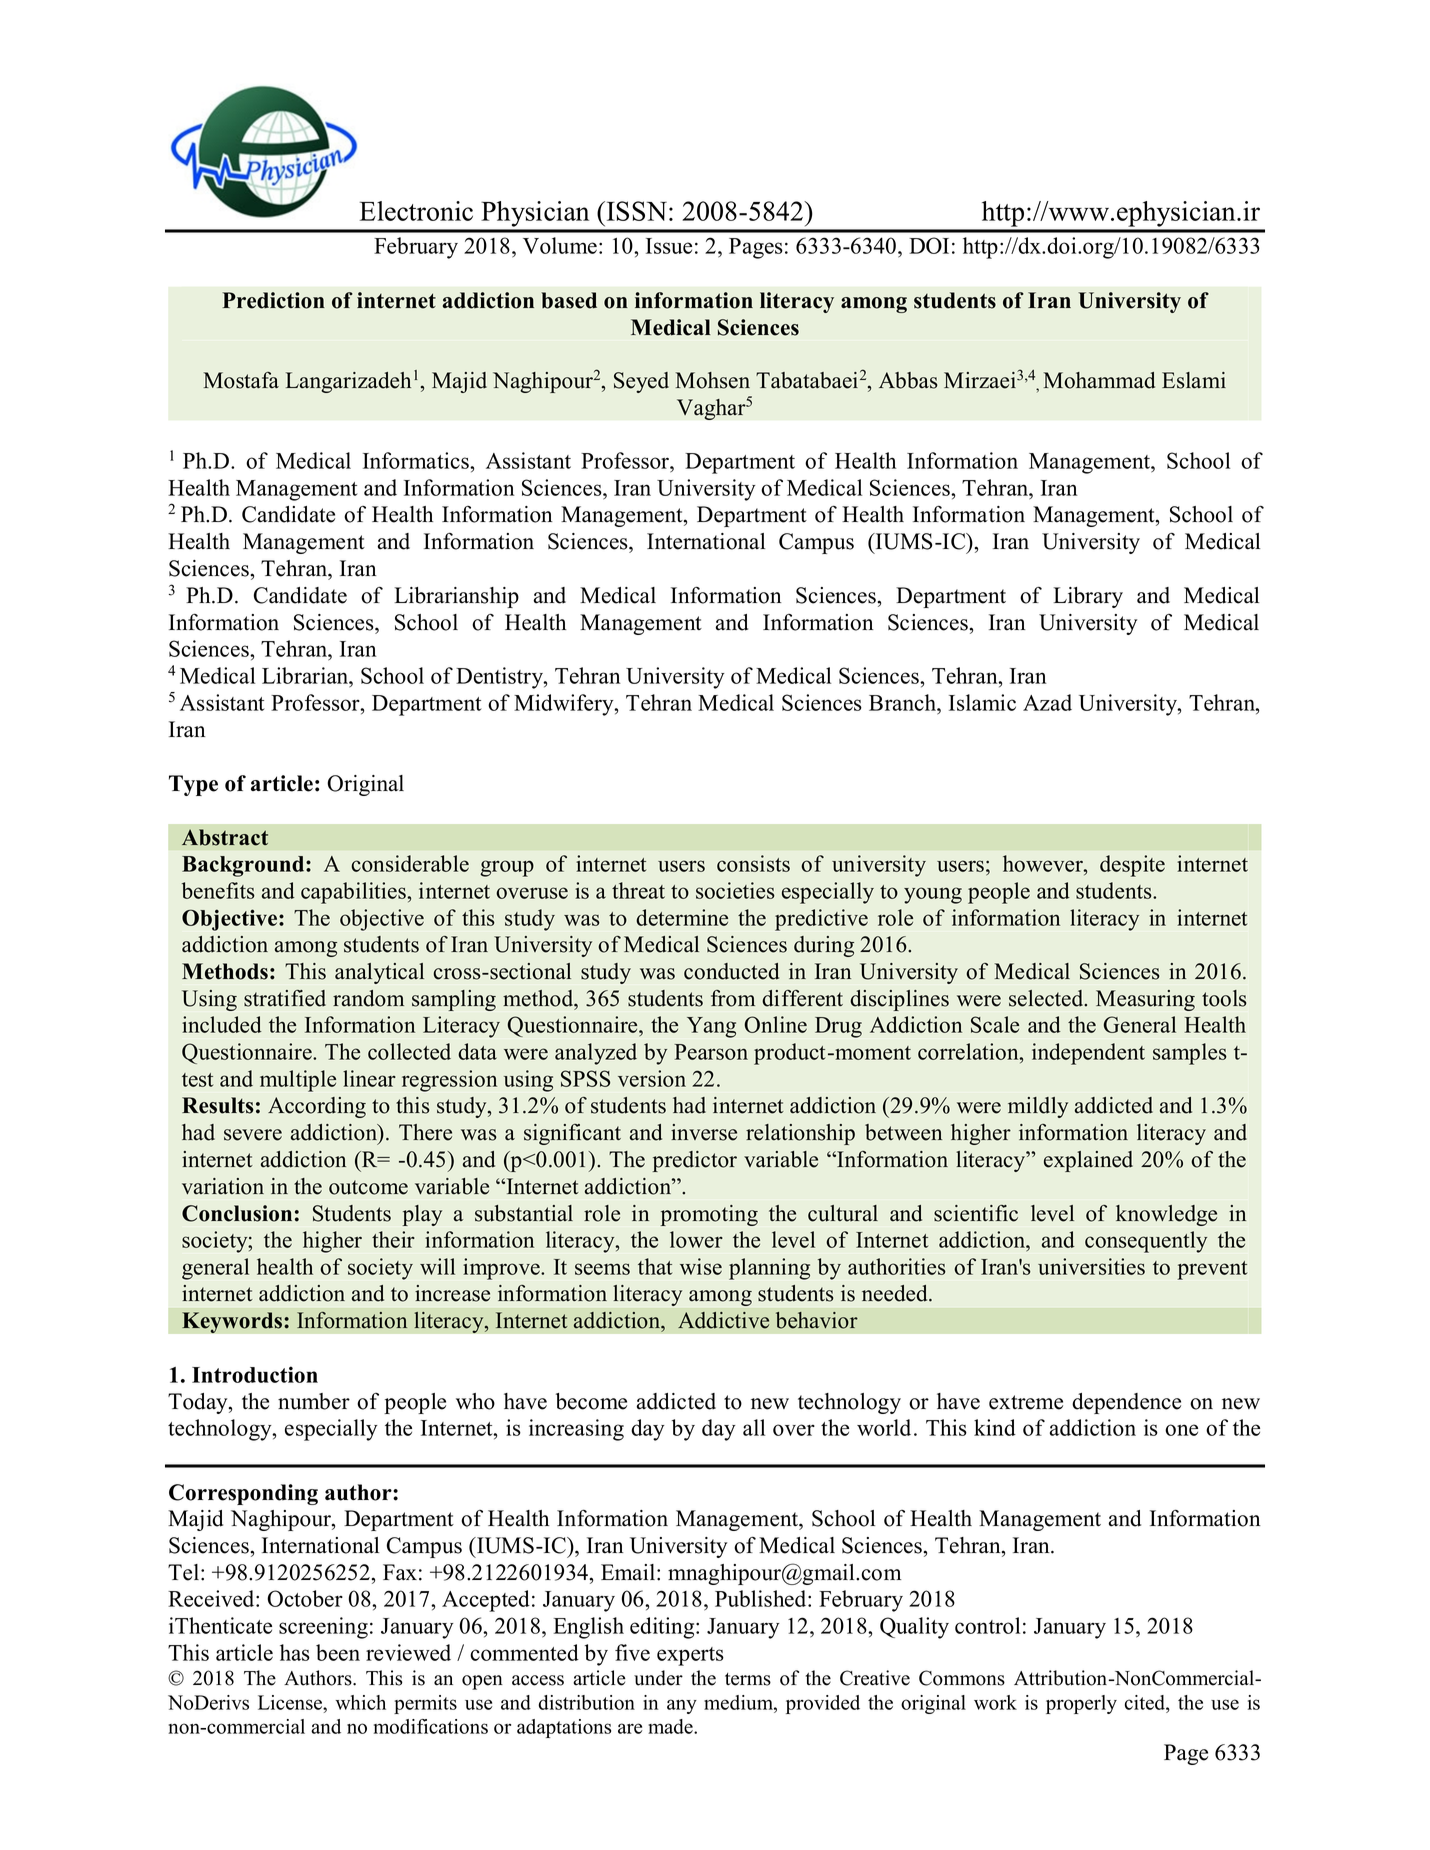 Image resolution: width=1430 pixels, height=1850 pixels. I want to click on Mohammad, so click(1099, 380).
